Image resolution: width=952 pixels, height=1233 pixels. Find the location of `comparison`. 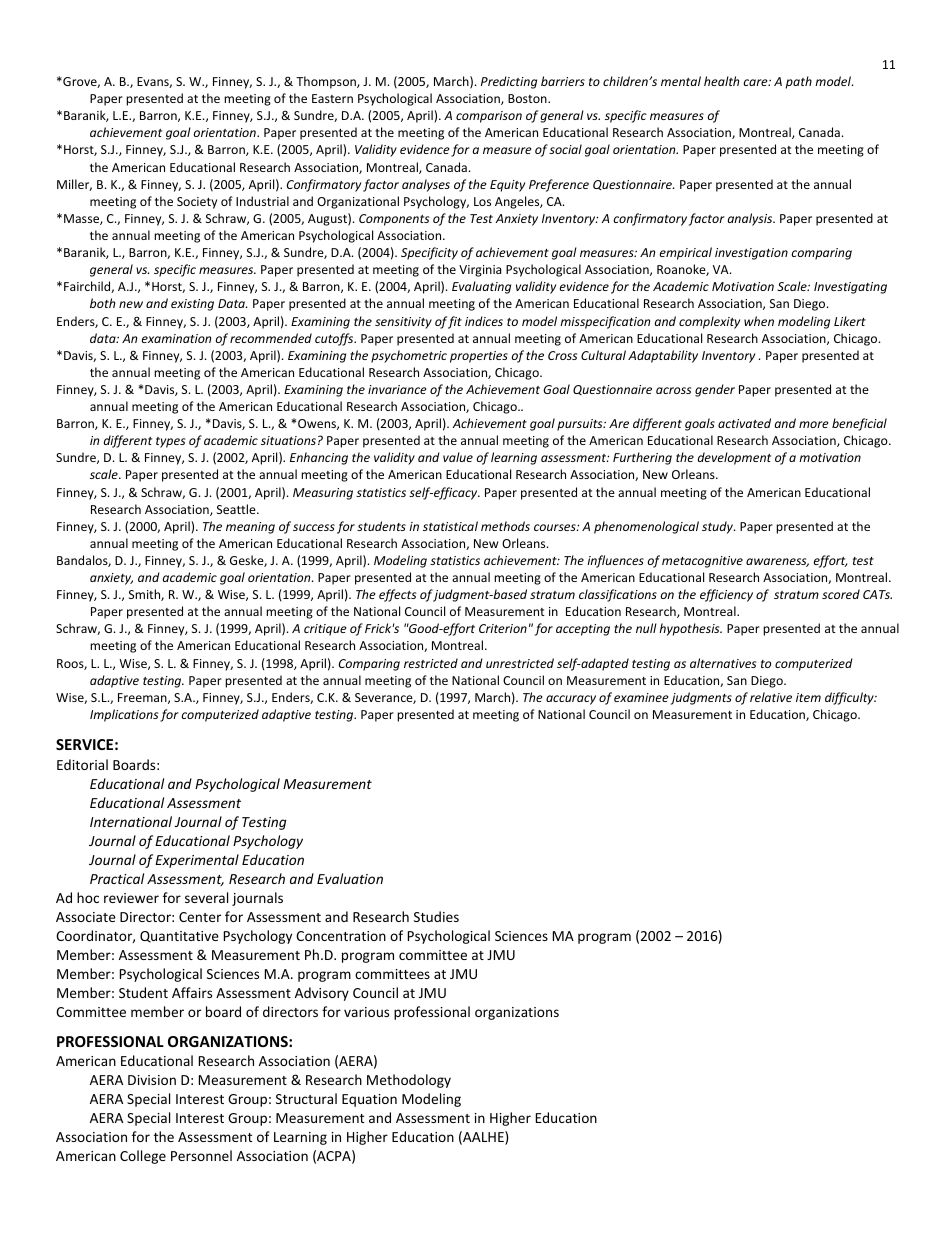

comparison is located at coordinates (489, 117).
